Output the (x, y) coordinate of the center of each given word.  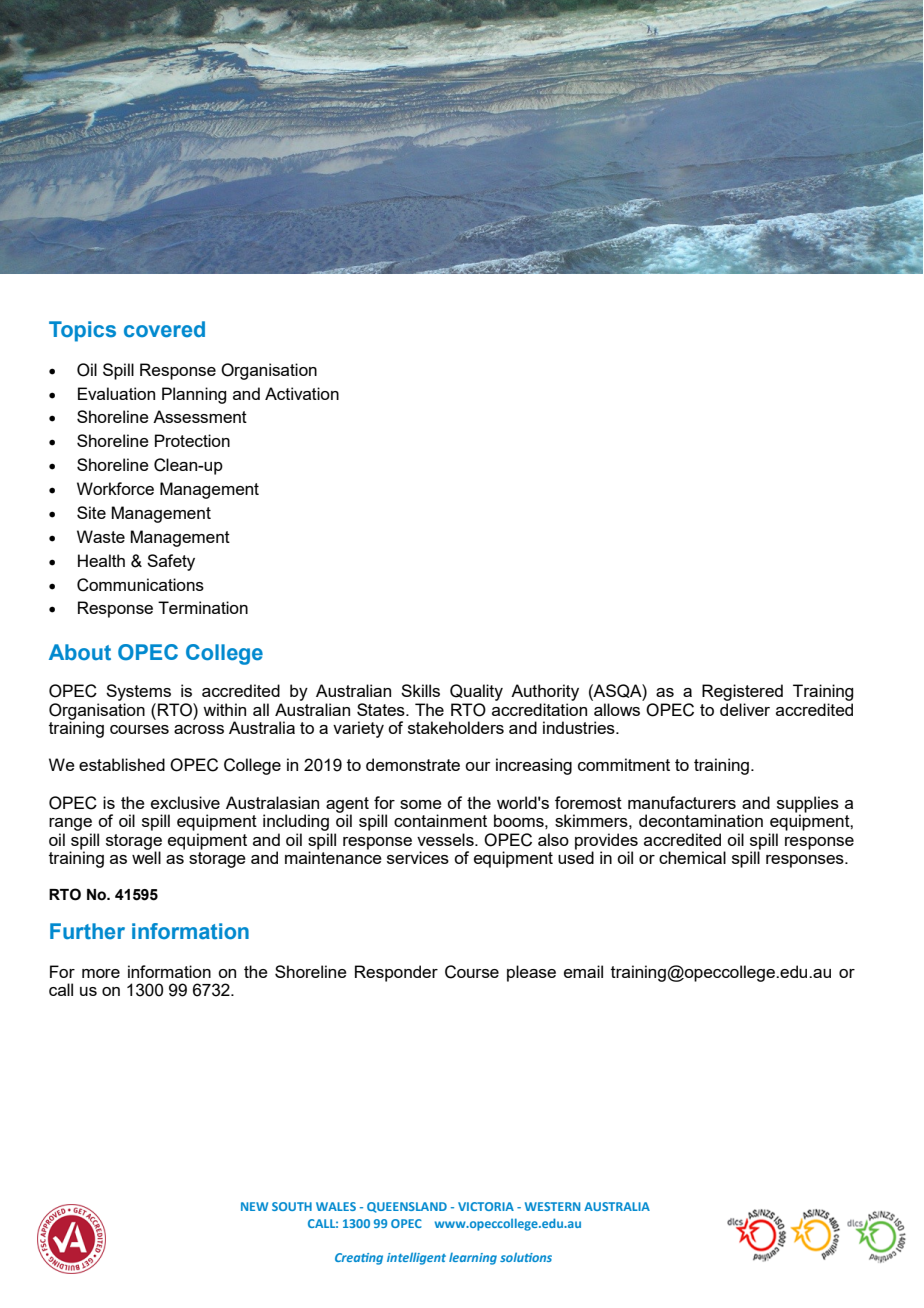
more (101, 973)
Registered (742, 692)
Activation (302, 393)
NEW (254, 1206)
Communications (140, 585)
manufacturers (682, 802)
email (583, 971)
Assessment (200, 416)
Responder (396, 973)
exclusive (185, 802)
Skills (420, 690)
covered (164, 329)
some (421, 804)
